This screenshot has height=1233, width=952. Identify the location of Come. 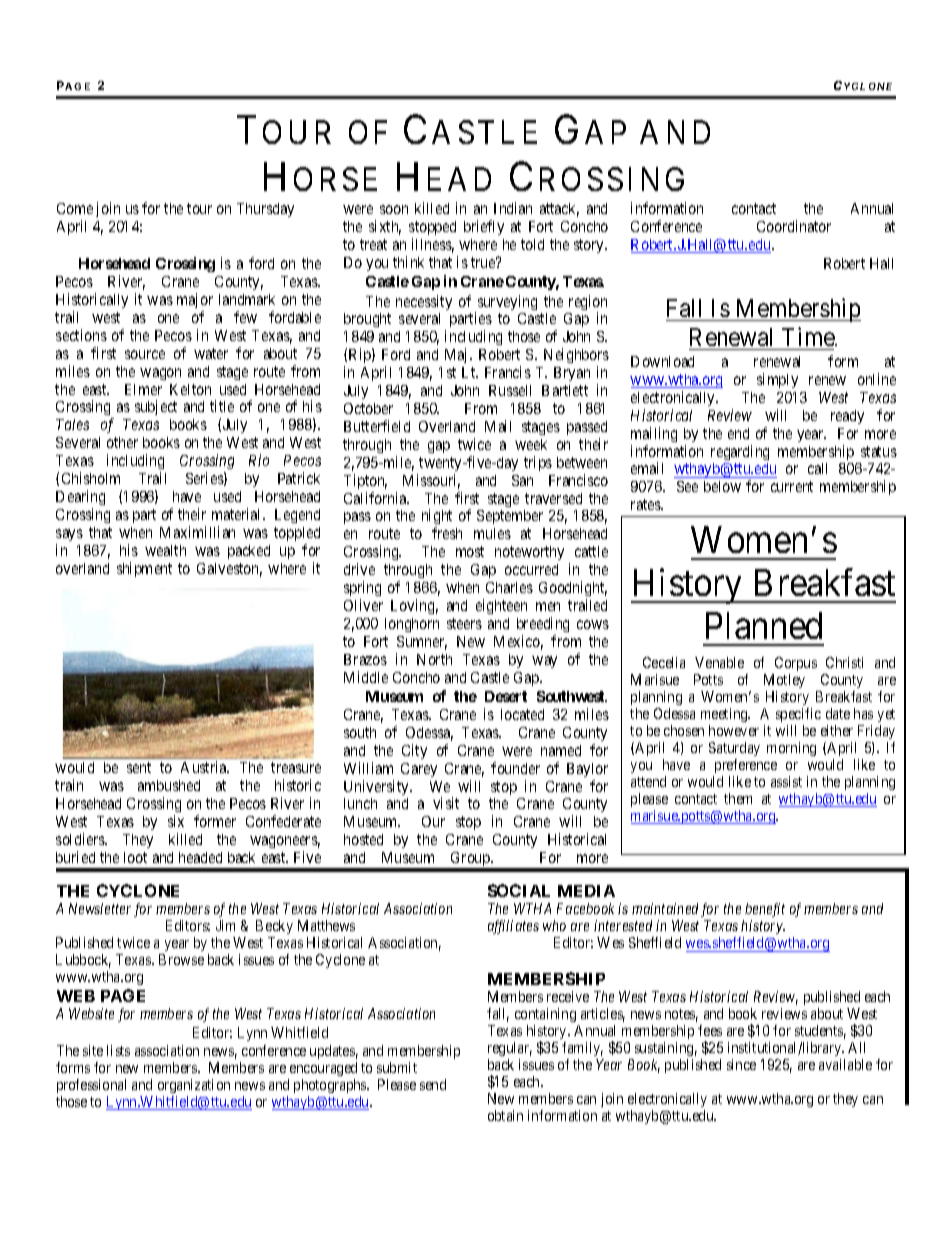
(75, 208).
